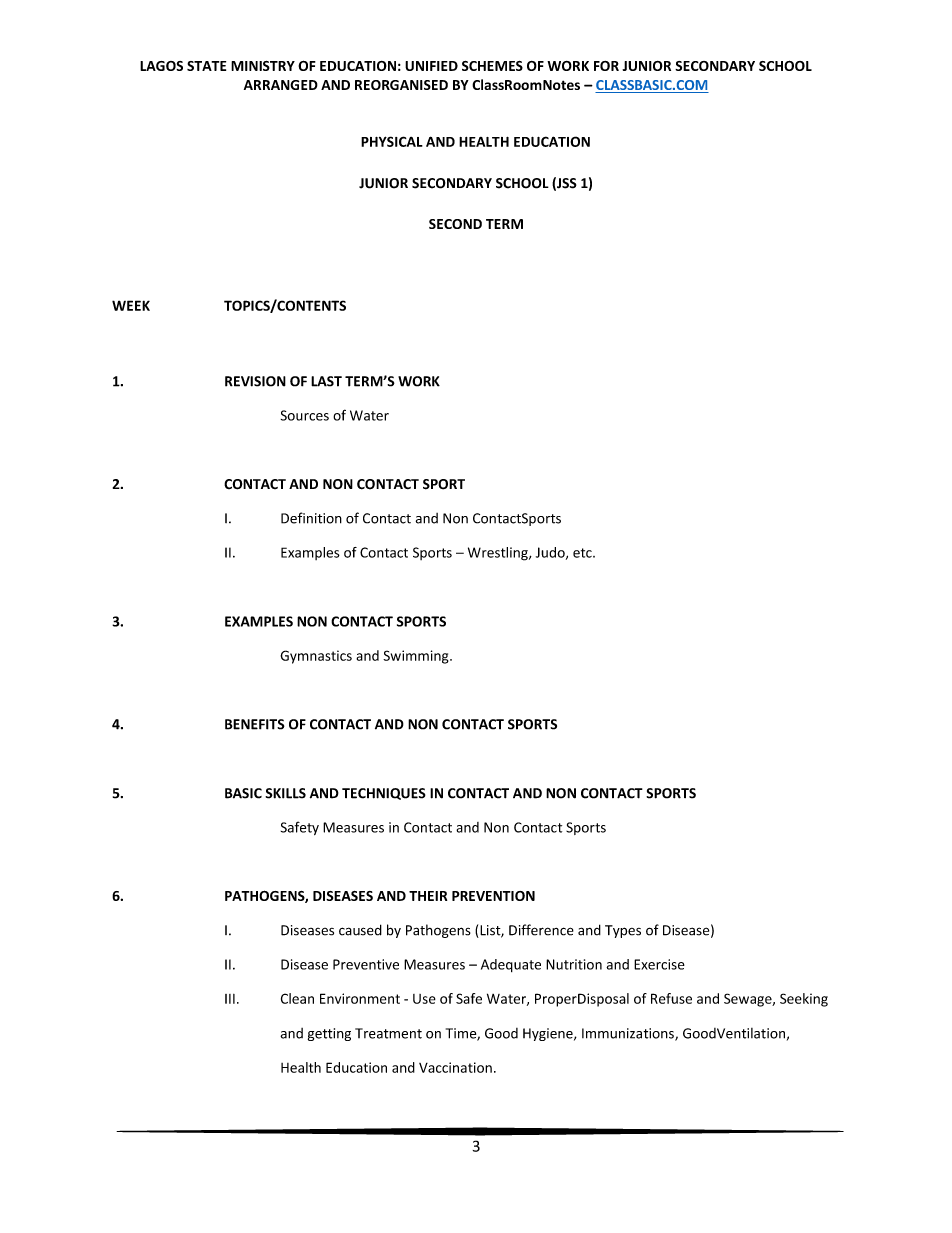  I want to click on III, so click(230, 999).
